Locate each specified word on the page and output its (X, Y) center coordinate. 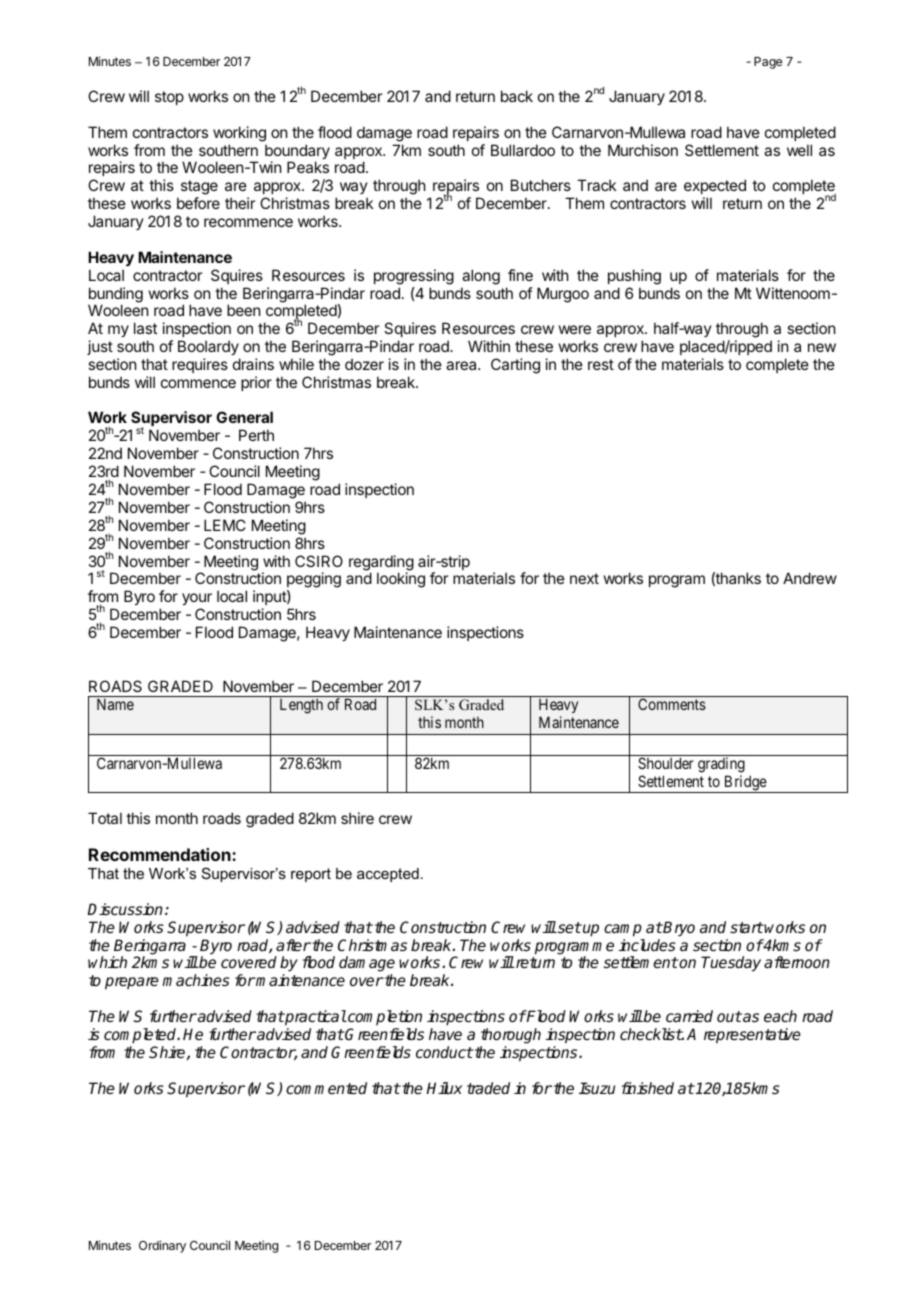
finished (648, 1088)
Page (768, 63)
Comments (672, 704)
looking (401, 580)
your (197, 601)
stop (169, 98)
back (517, 96)
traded (488, 1088)
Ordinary (162, 1246)
